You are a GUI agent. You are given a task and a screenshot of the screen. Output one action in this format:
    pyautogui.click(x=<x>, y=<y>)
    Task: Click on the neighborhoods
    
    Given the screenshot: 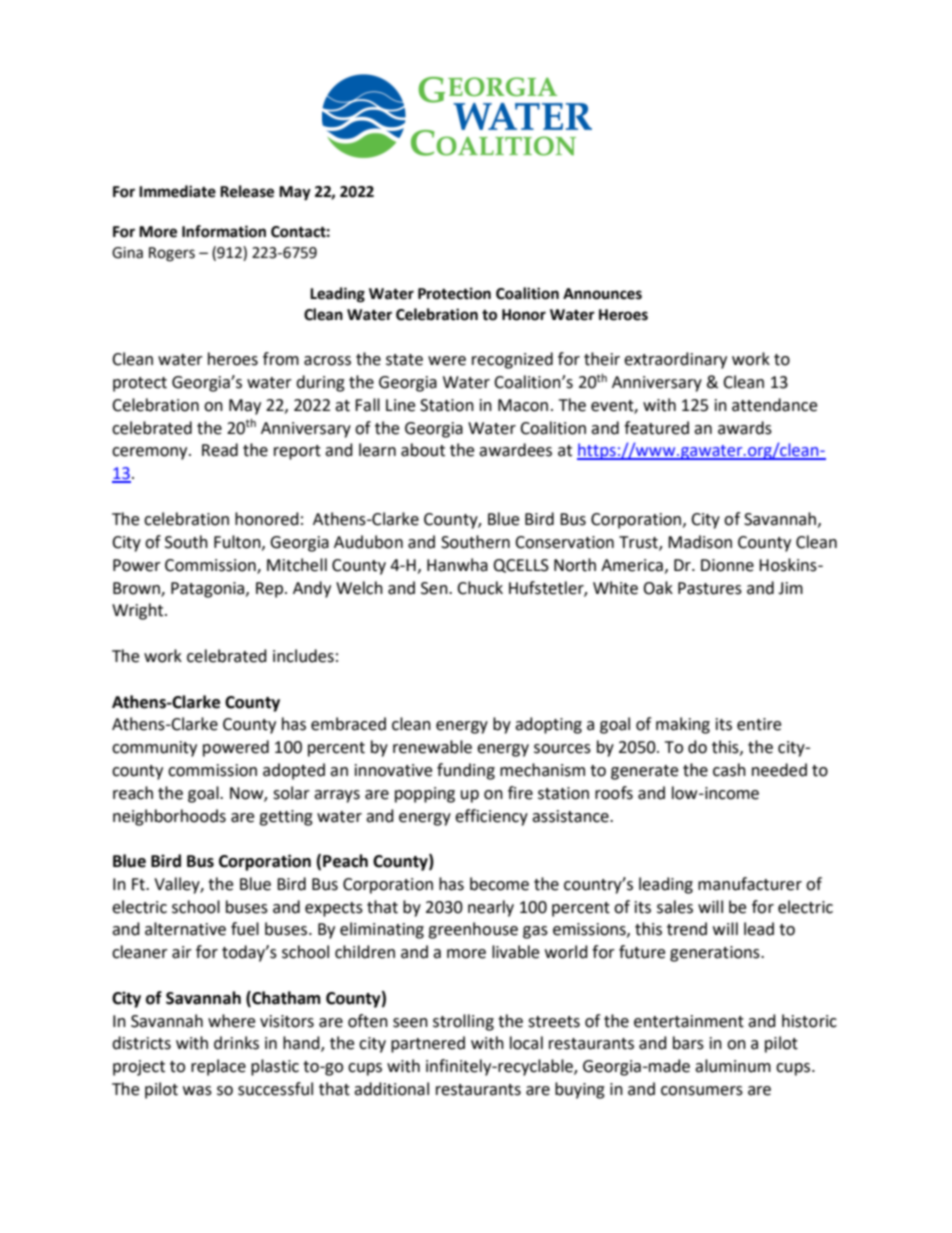 What is the action you would take?
    pyautogui.click(x=169, y=817)
